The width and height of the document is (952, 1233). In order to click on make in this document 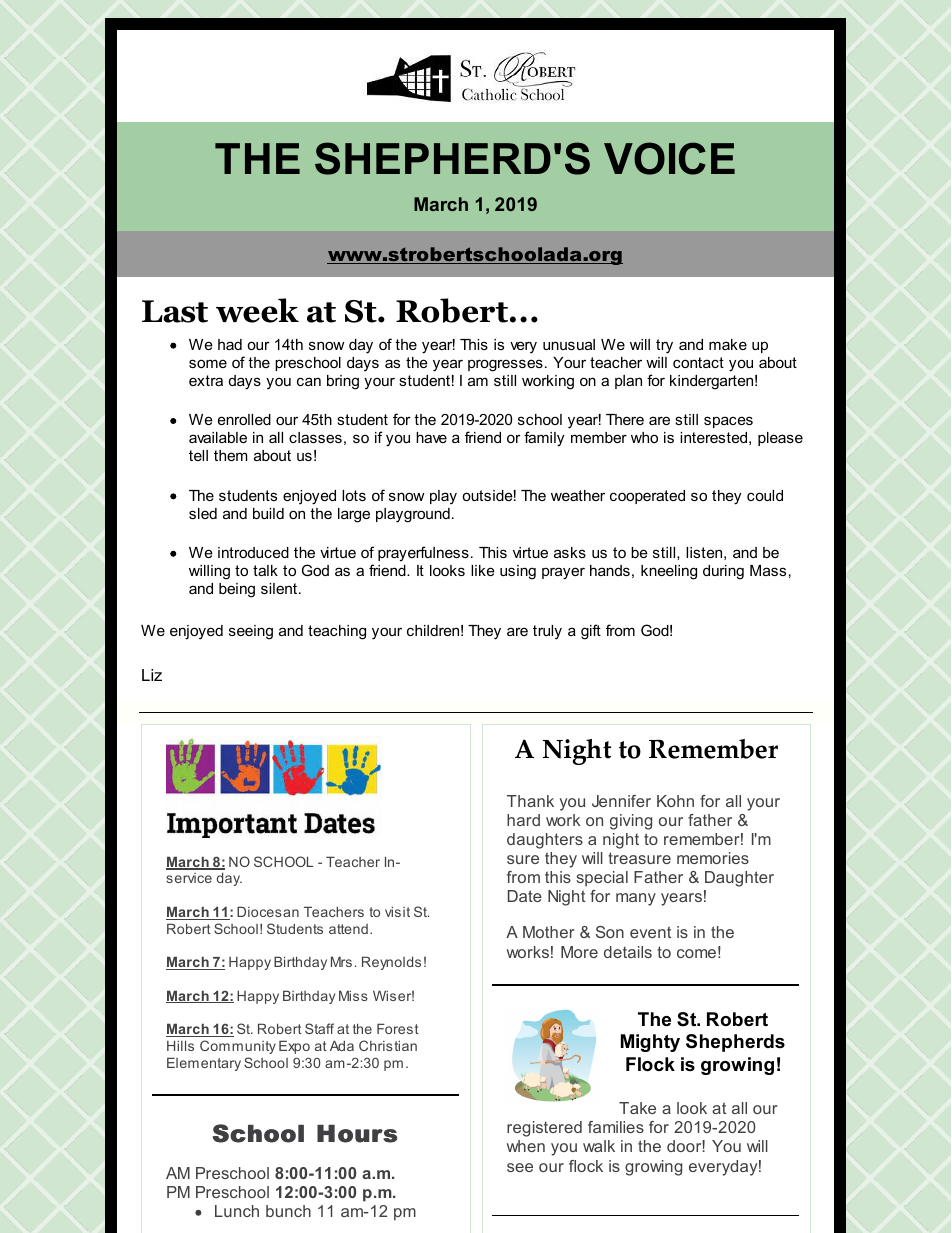, I will do `click(728, 344)`.
